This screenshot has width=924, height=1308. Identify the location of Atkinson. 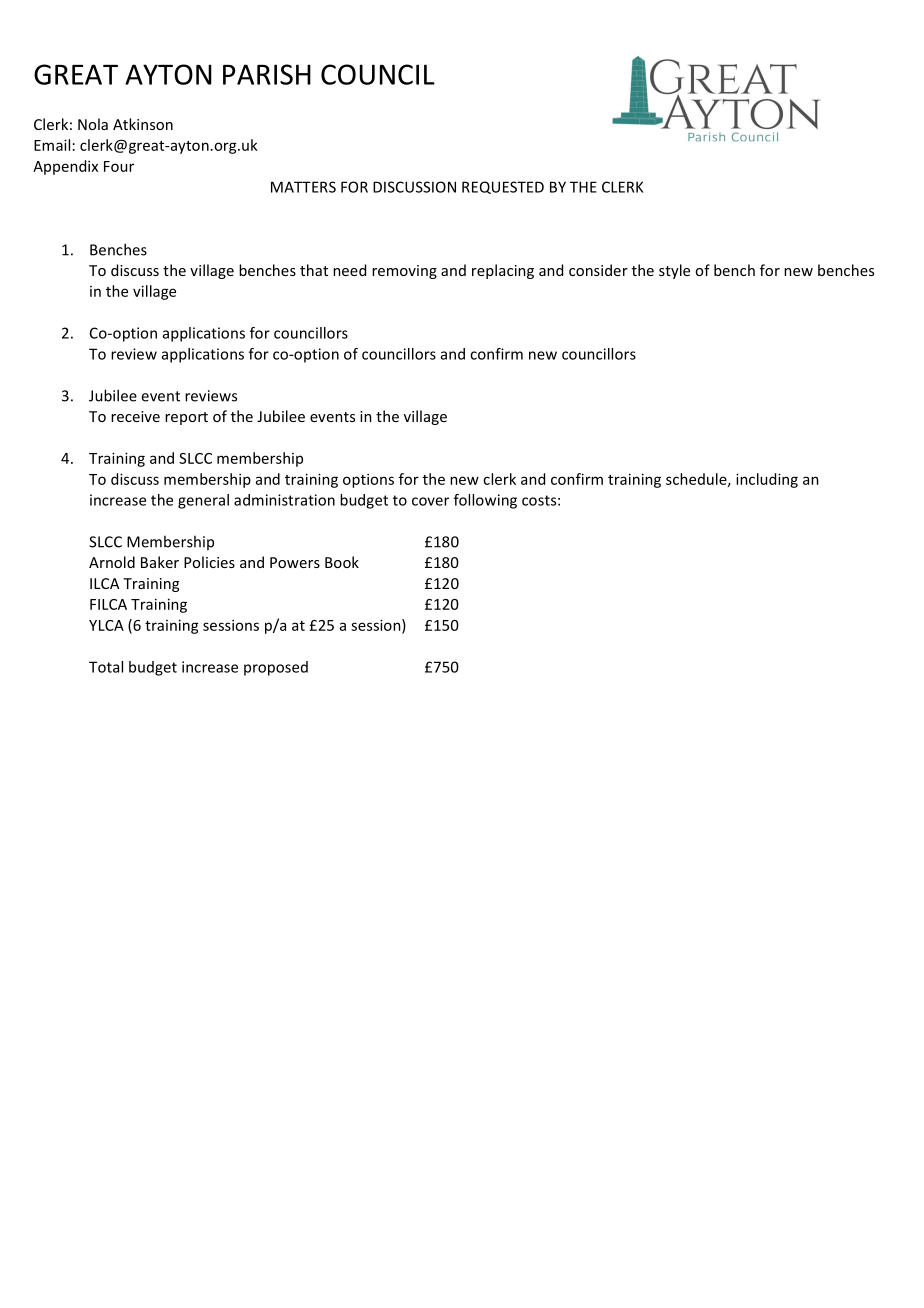
(143, 124).
